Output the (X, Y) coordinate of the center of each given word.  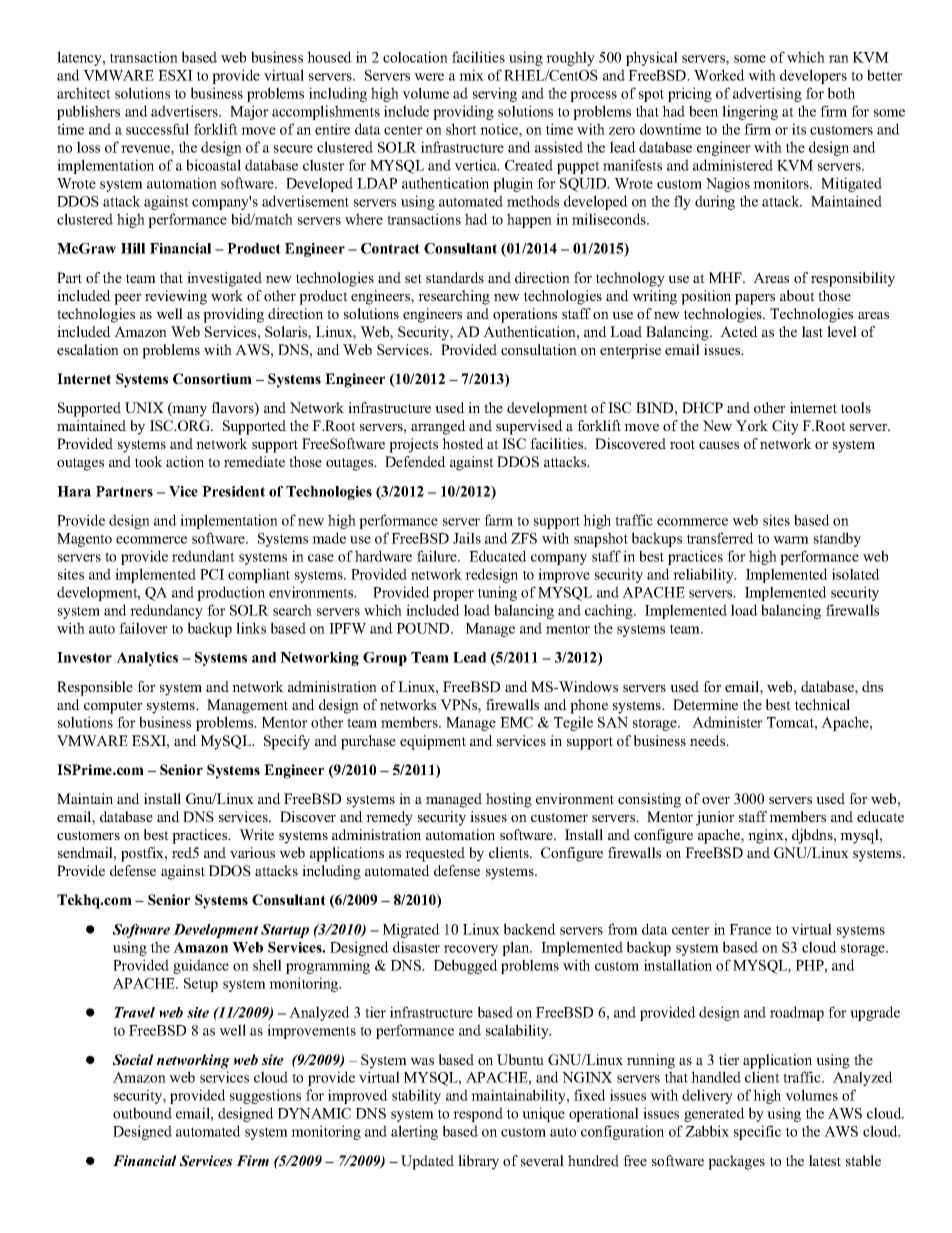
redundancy (166, 611)
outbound (142, 1113)
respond (478, 1114)
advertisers (185, 111)
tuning (497, 593)
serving (495, 94)
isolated (856, 574)
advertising (767, 94)
